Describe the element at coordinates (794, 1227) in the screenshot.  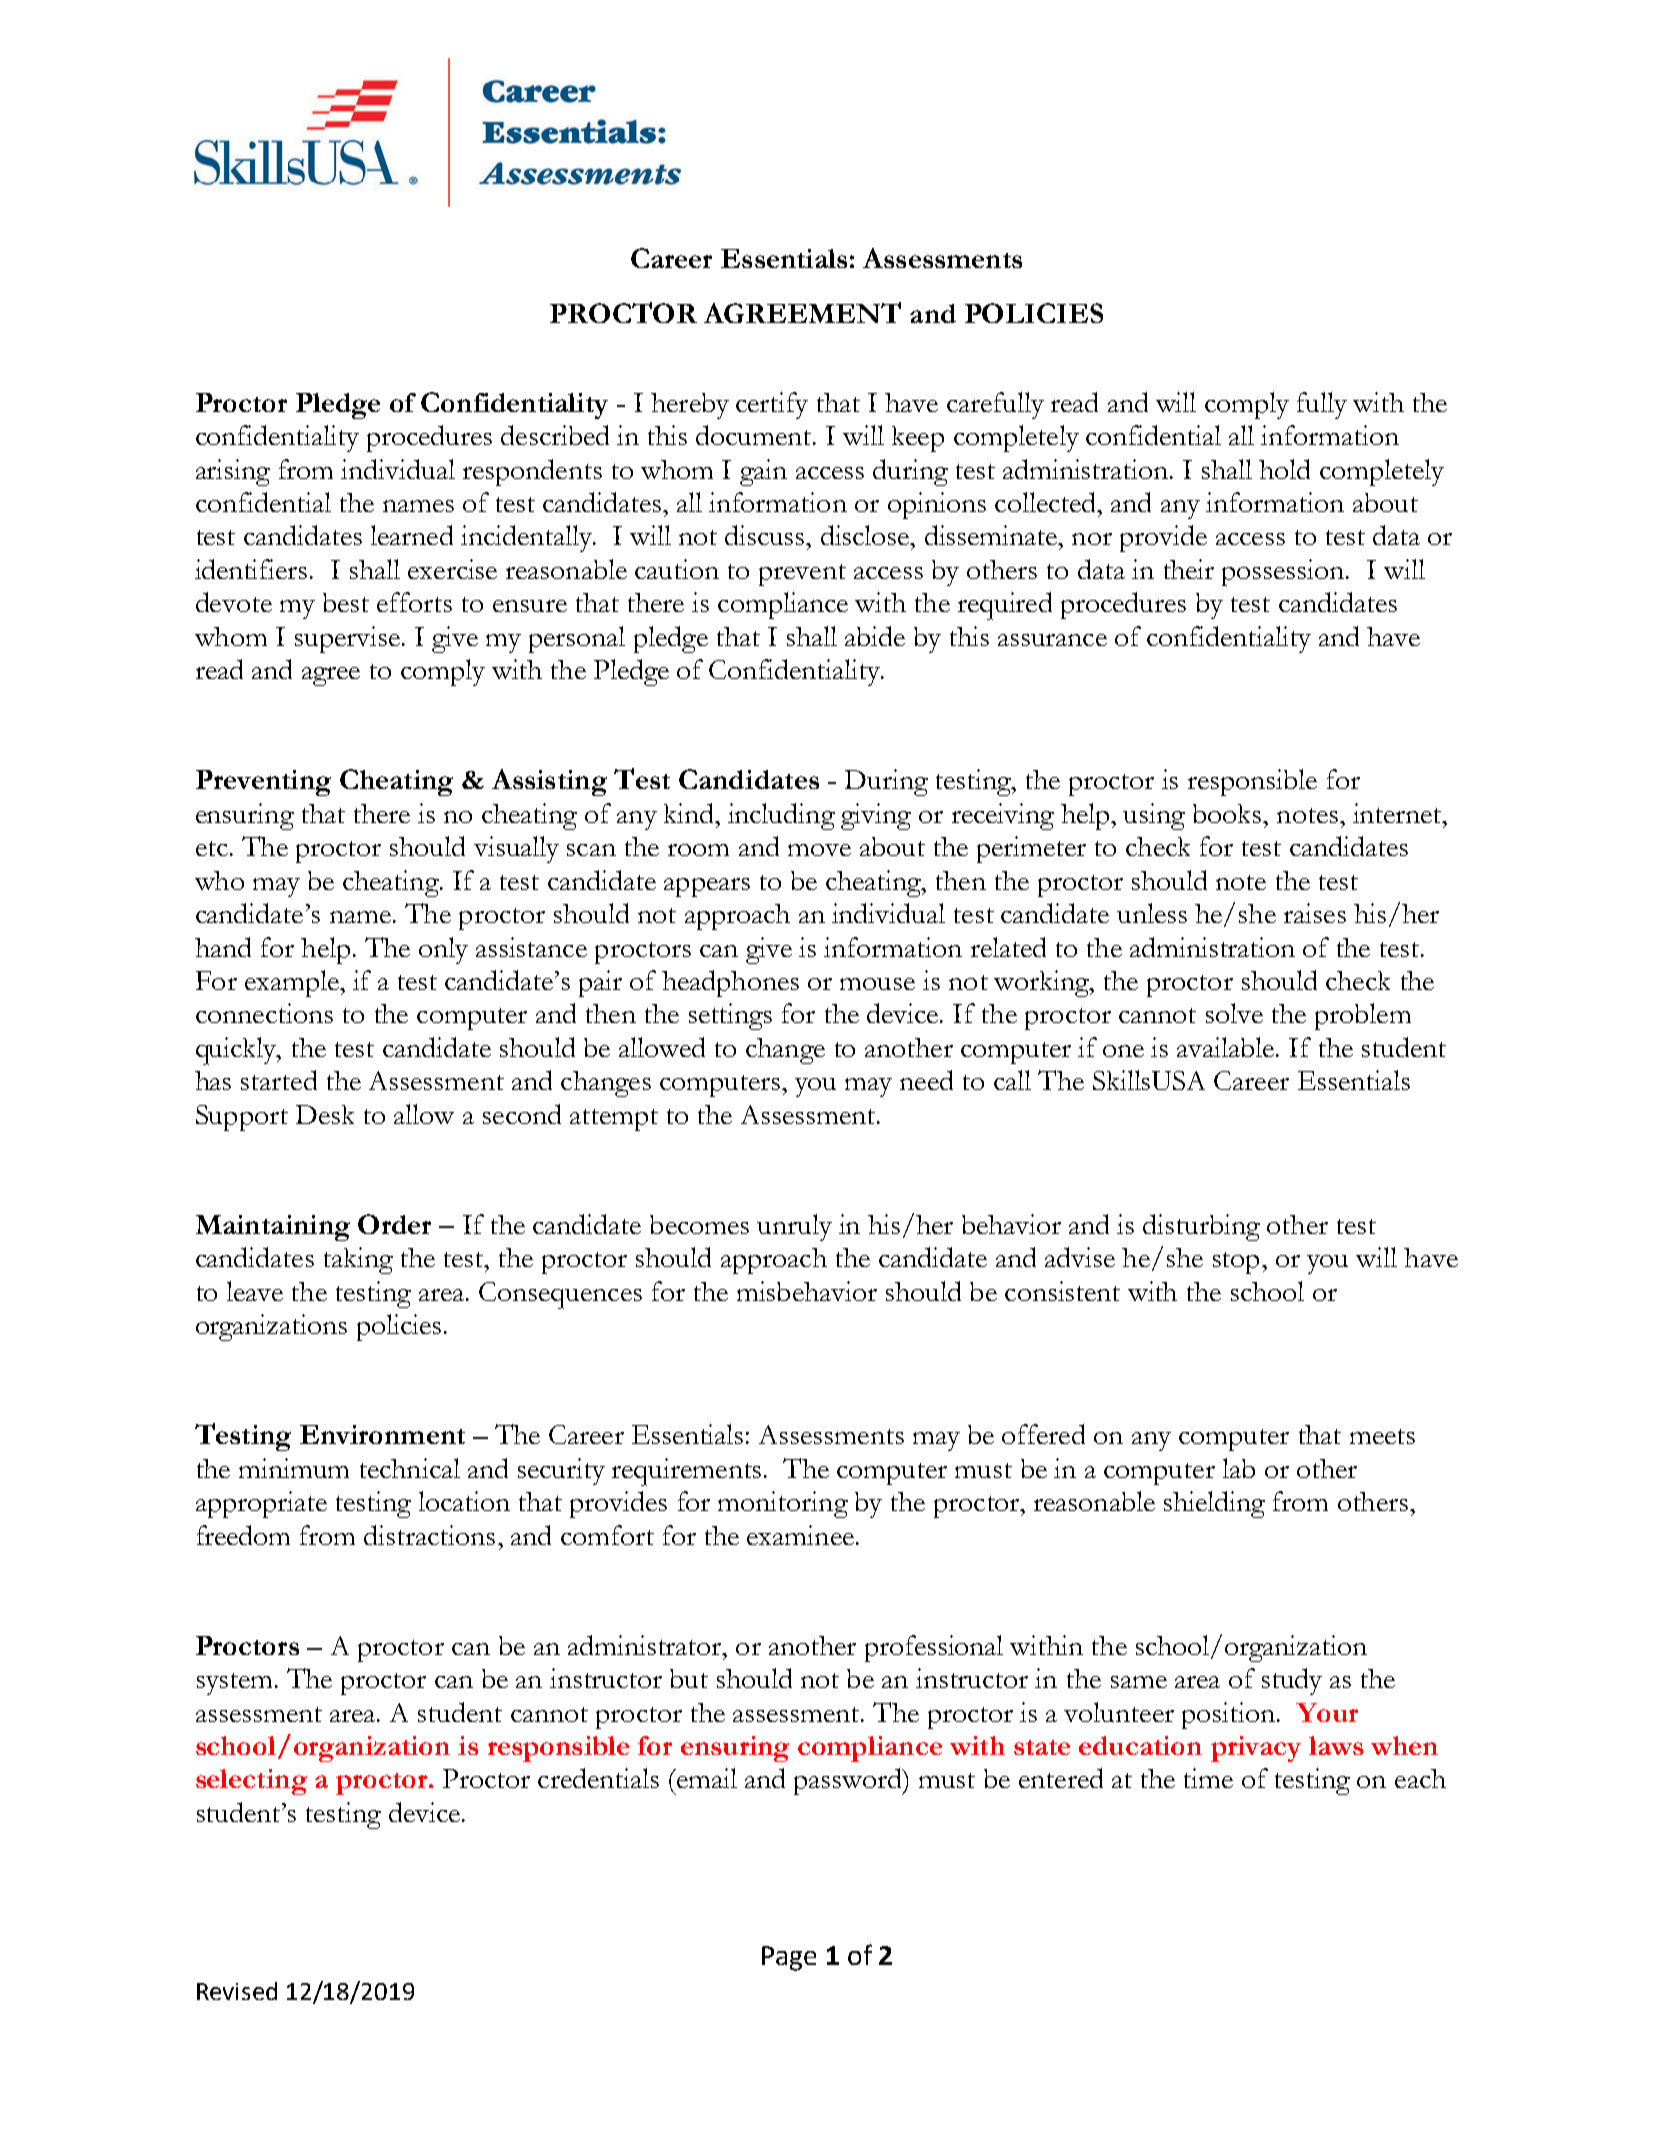
I see `unruly` at that location.
